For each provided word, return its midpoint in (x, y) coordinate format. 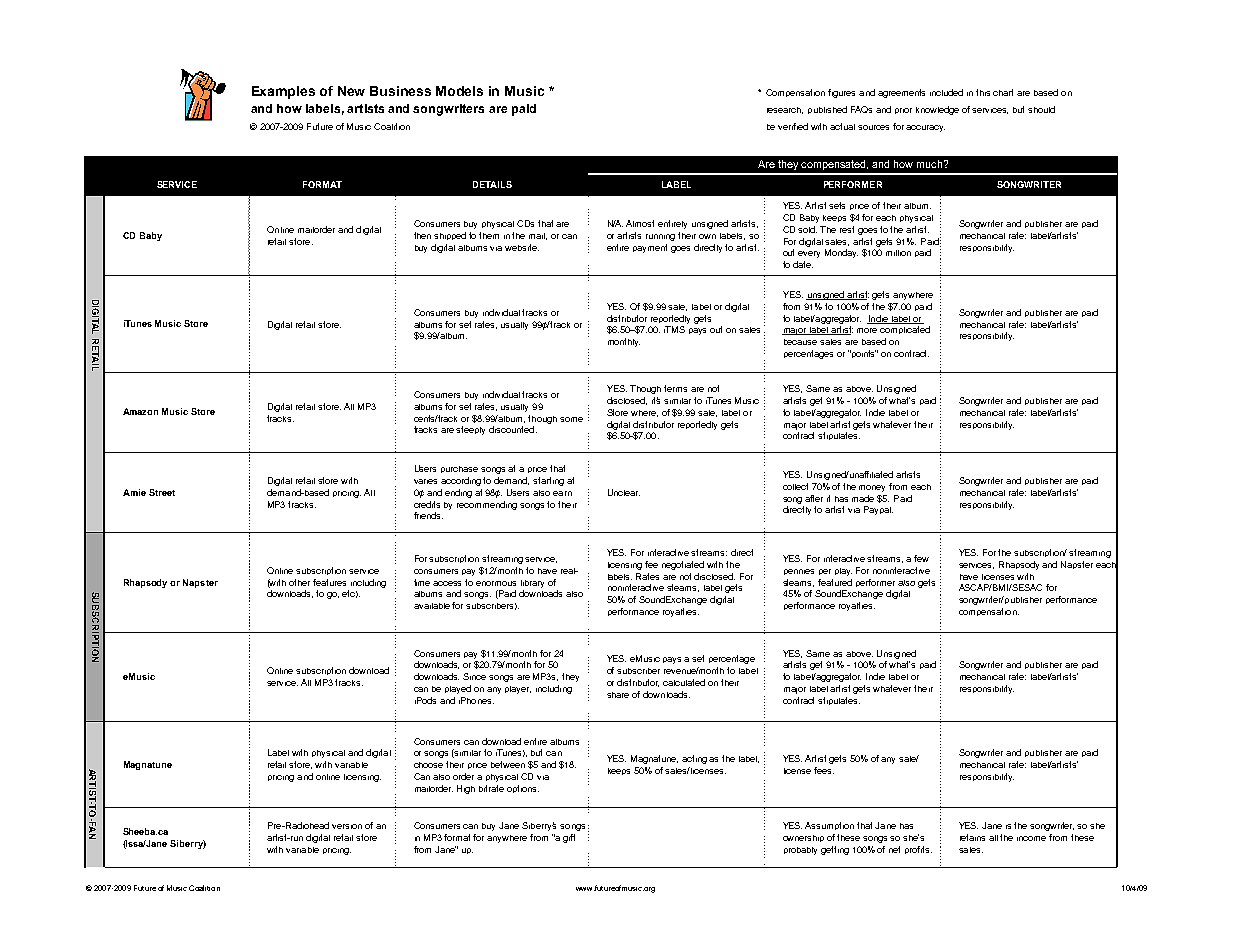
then (422, 235)
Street (162, 492)
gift (569, 838)
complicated (905, 330)
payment (650, 248)
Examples (283, 92)
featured (835, 582)
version (347, 826)
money (872, 488)
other (299, 582)
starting (548, 481)
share (618, 695)
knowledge (937, 110)
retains (972, 837)
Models (459, 91)
